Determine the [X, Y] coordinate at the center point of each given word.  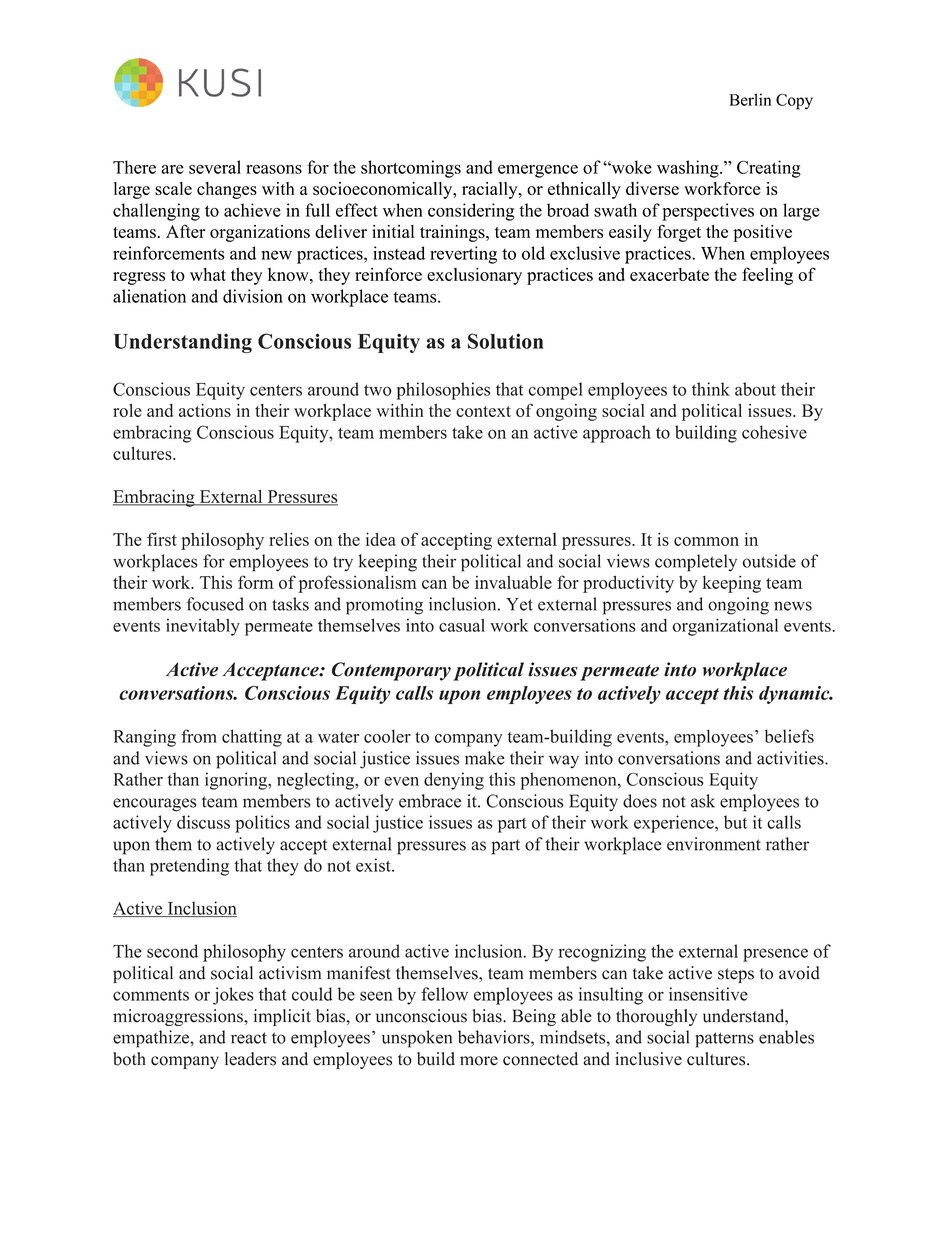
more [479, 1061]
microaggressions [179, 1017]
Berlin [750, 99]
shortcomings [411, 169]
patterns [724, 1040]
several [215, 167]
